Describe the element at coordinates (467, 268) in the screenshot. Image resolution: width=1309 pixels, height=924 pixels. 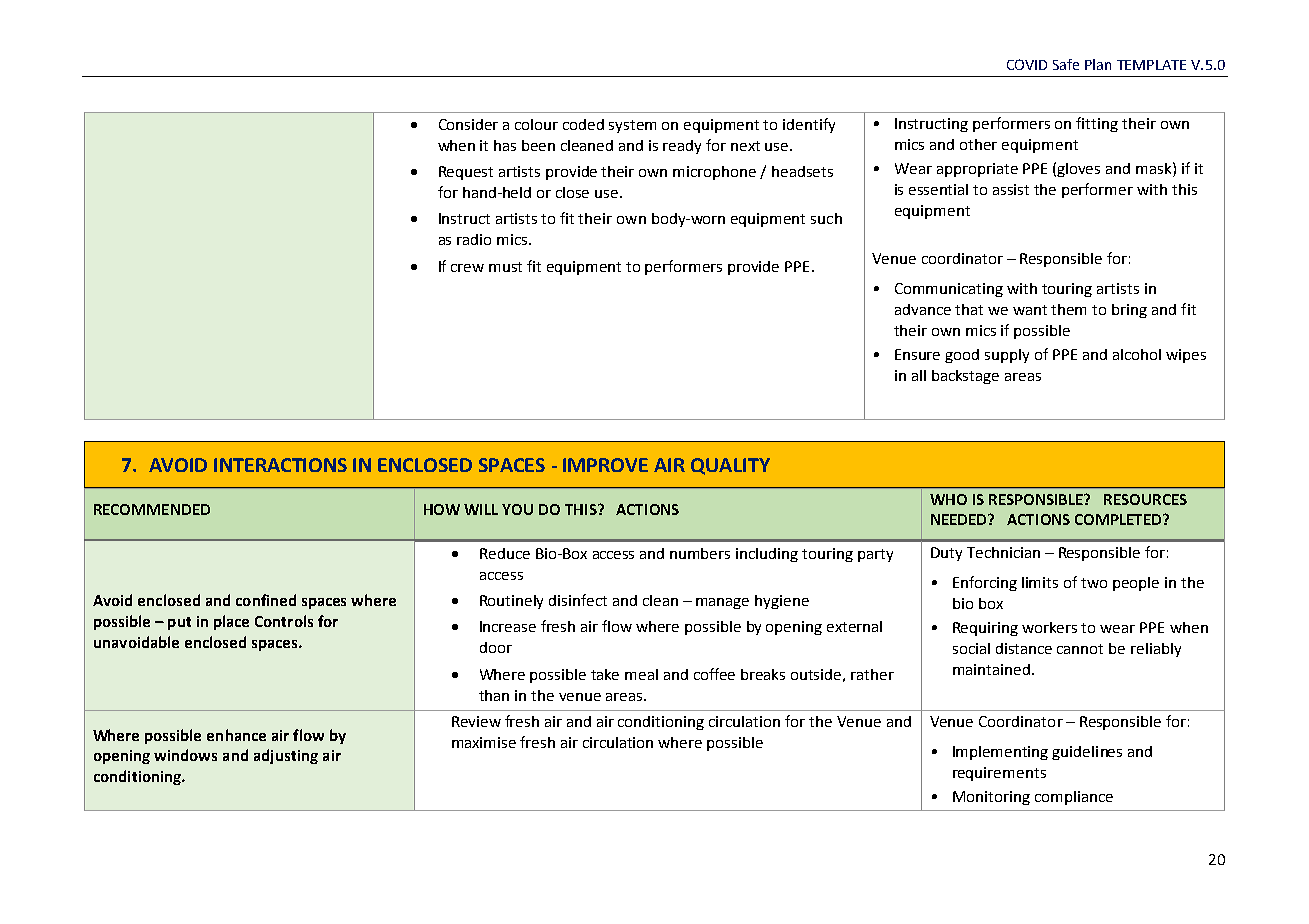
I see `crew` at that location.
